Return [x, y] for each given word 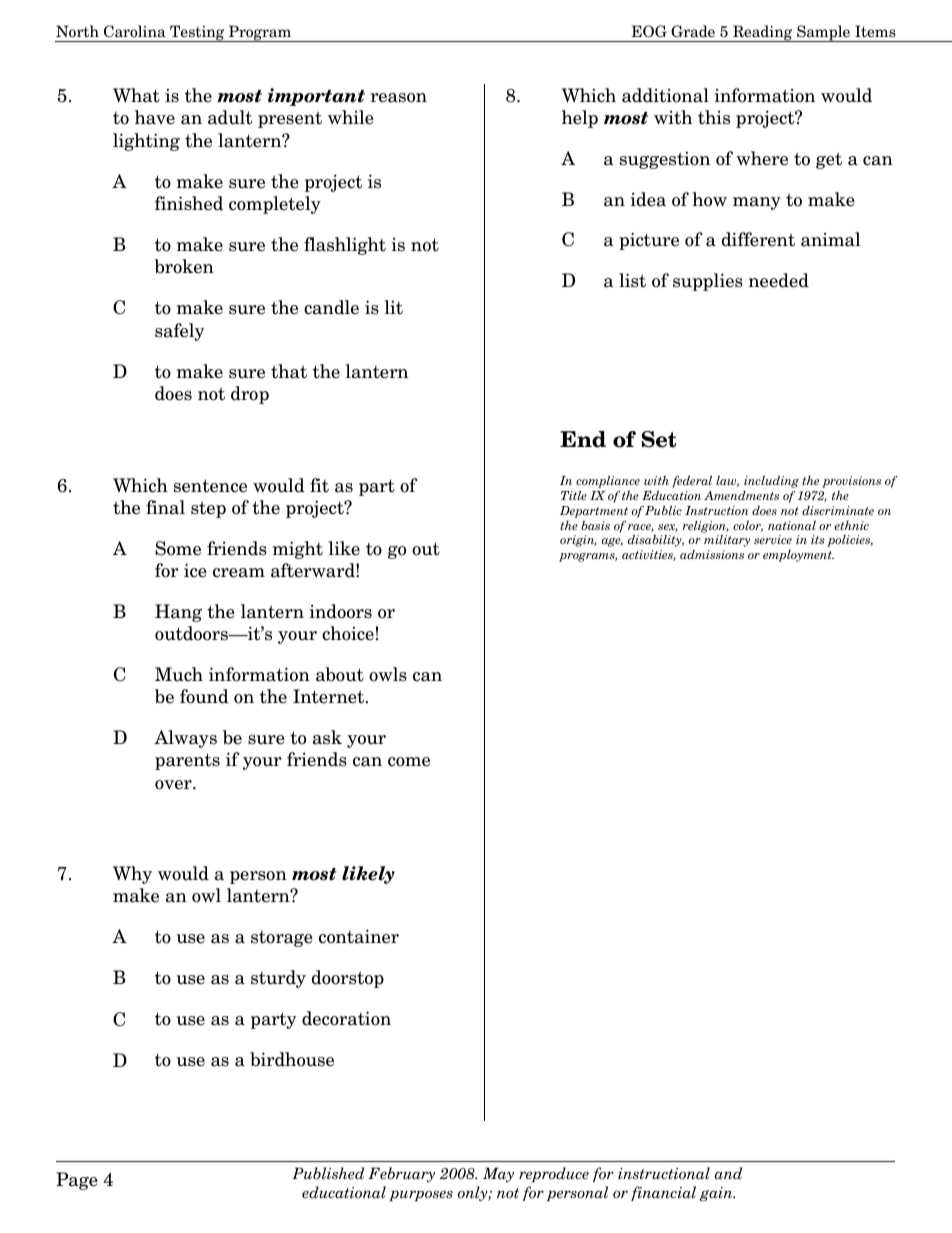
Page [77, 1181]
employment [798, 556]
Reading [763, 33]
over [174, 785]
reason [399, 98]
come [409, 762]
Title [574, 495]
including [771, 482]
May [498, 1174]
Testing [197, 33]
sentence [210, 486]
